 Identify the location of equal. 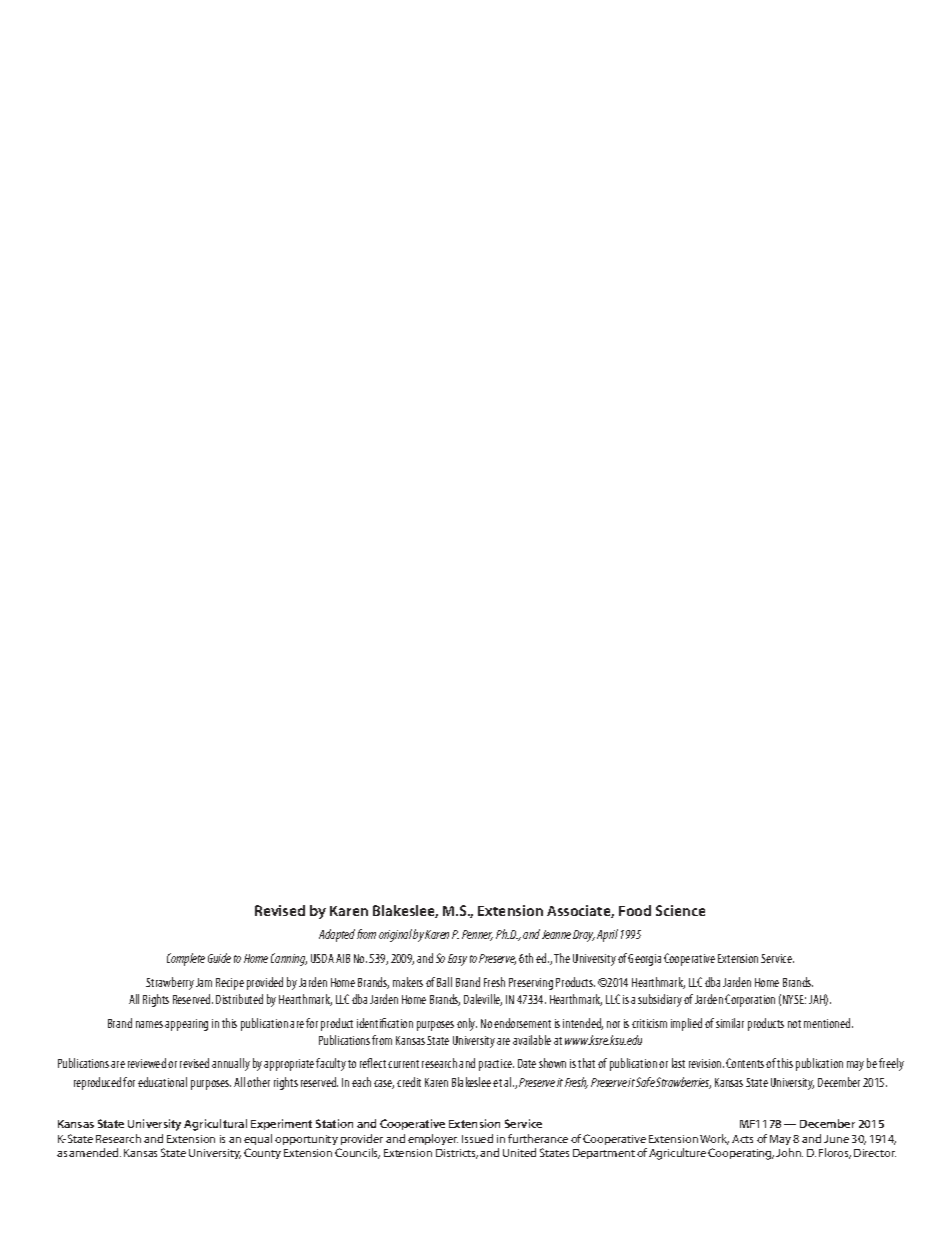
(258, 1139).
